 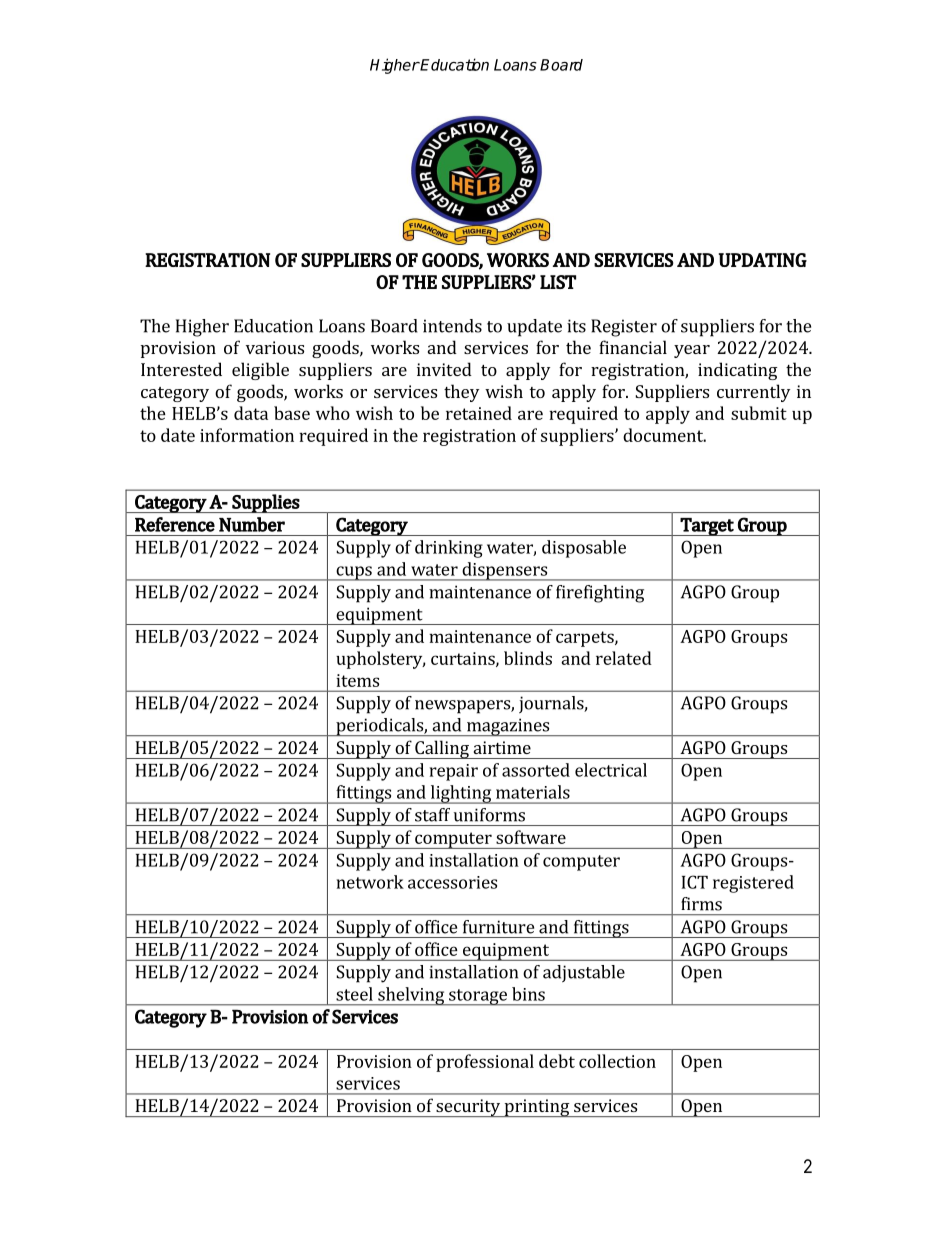 I want to click on professional, so click(x=485, y=1063).
